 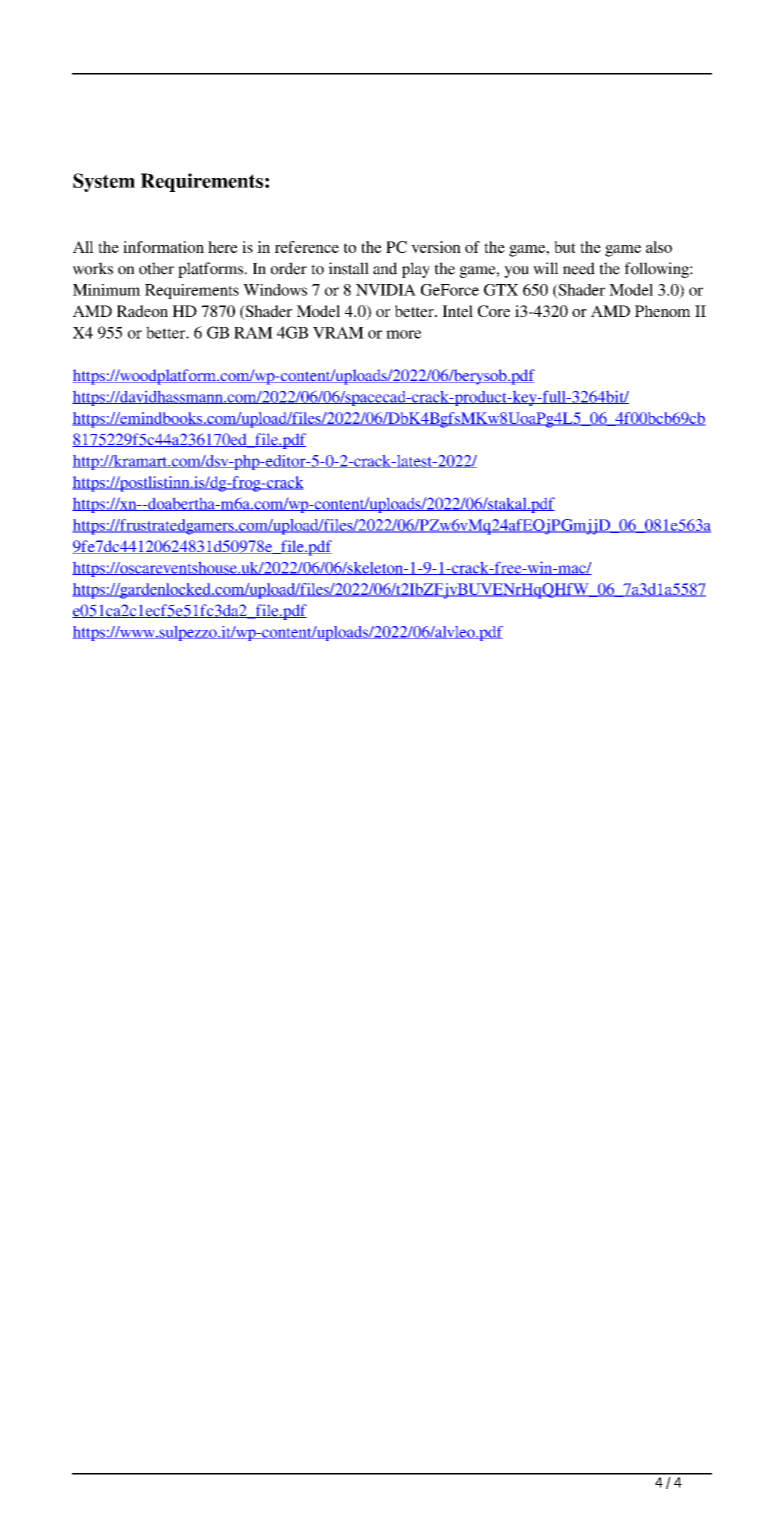 I want to click on System, so click(x=104, y=182).
